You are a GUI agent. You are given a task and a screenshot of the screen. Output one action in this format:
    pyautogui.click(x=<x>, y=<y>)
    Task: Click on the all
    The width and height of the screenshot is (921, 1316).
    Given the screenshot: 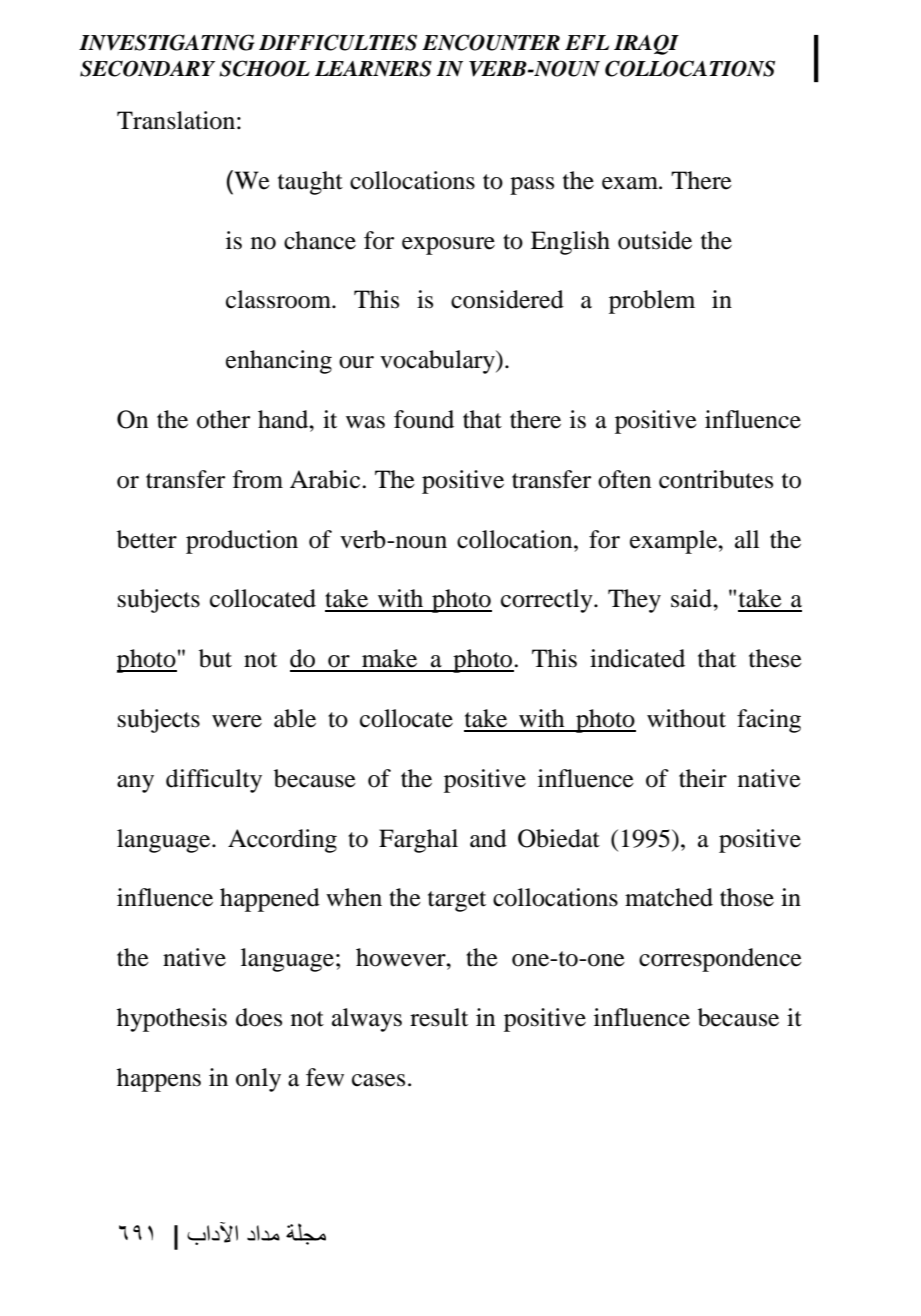 What is the action you would take?
    pyautogui.click(x=747, y=539)
